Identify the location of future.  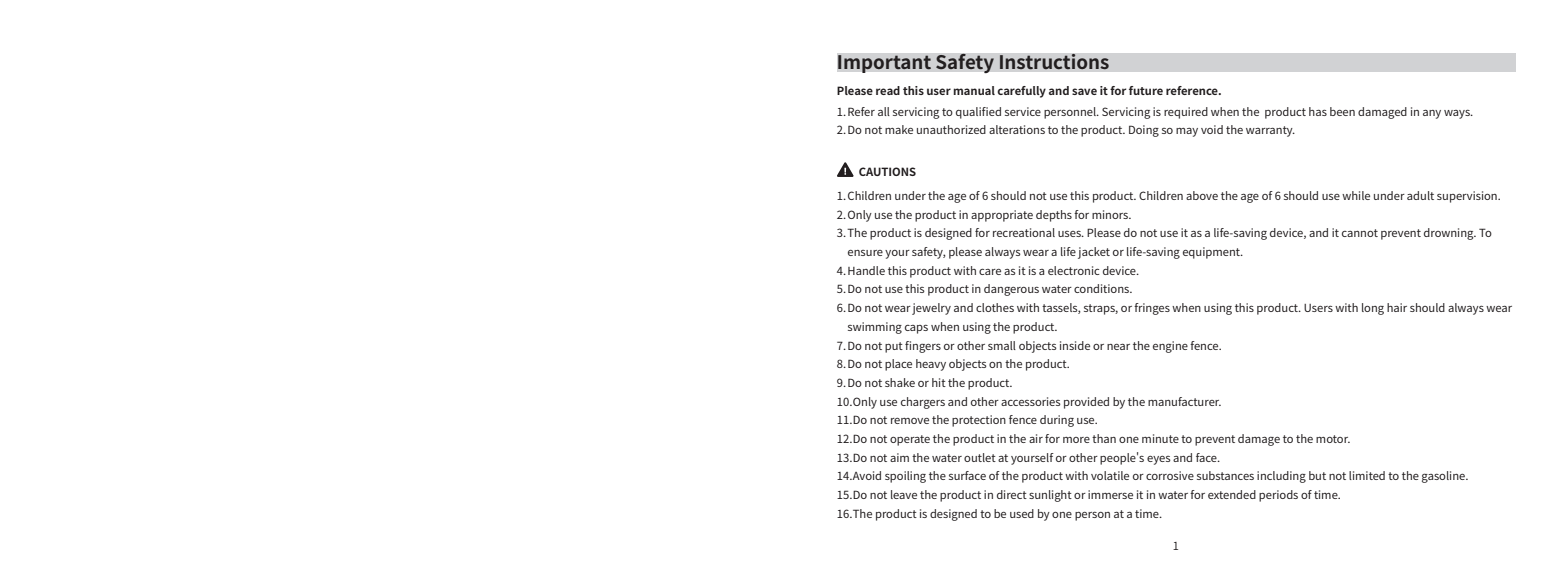
(1146, 90).
